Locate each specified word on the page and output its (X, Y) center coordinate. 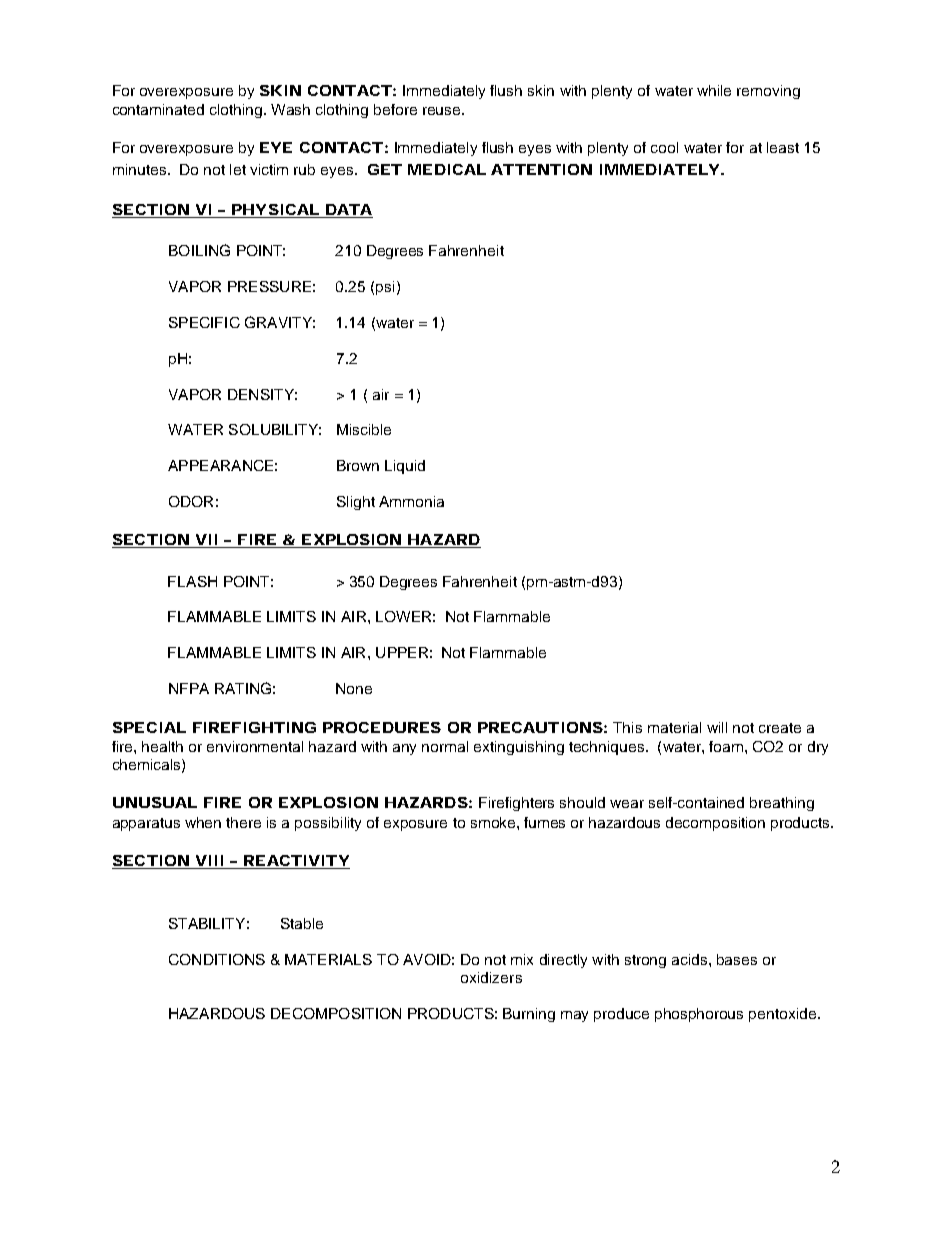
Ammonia (411, 501)
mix (522, 959)
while (714, 90)
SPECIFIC (204, 322)
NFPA (189, 688)
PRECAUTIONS (540, 727)
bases (737, 959)
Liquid (405, 467)
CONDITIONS (217, 959)
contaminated (158, 109)
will (717, 727)
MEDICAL (447, 169)
